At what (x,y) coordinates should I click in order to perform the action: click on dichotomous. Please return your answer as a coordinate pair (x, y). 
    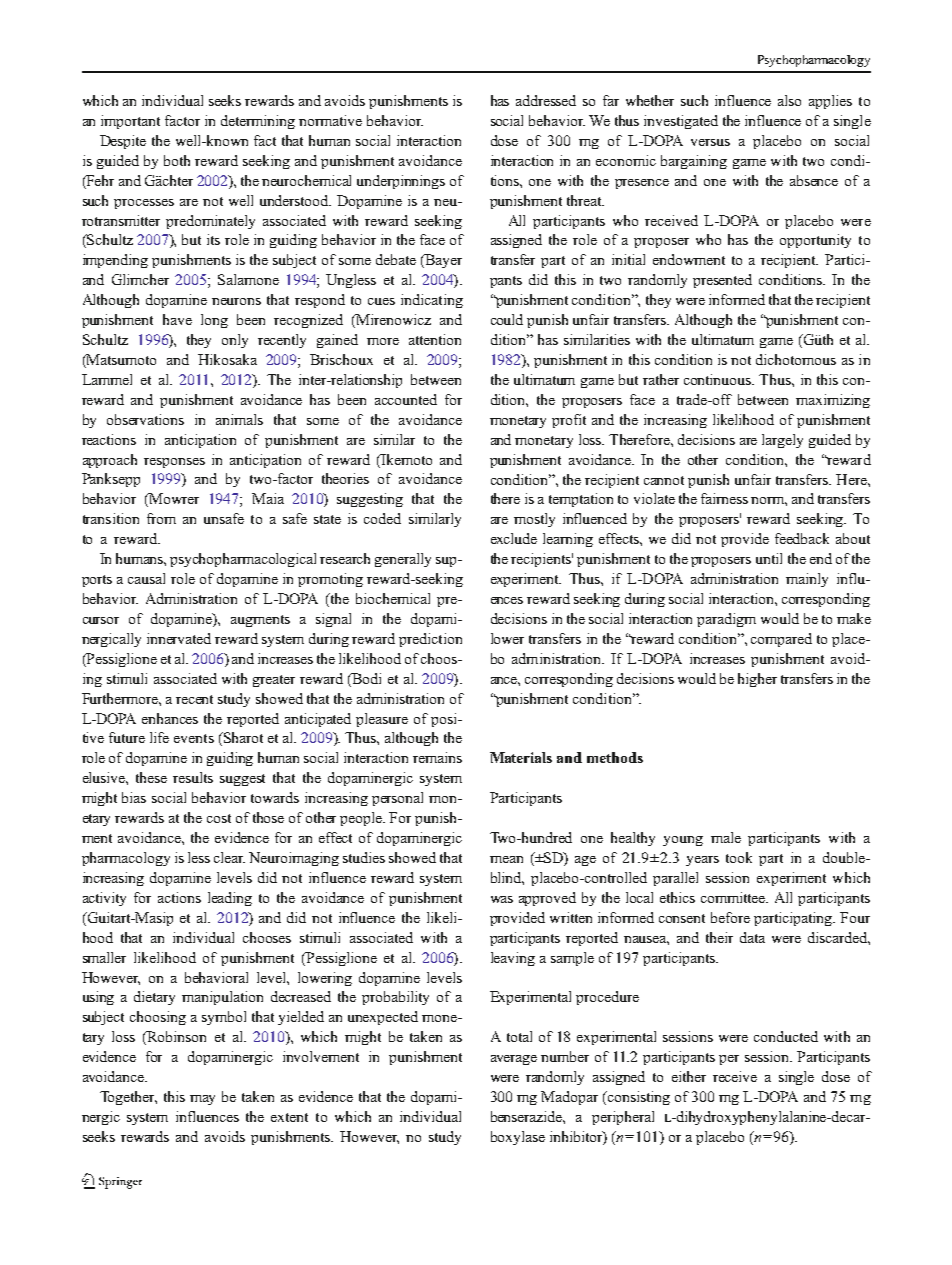
    Looking at the image, I should click on (796, 359).
